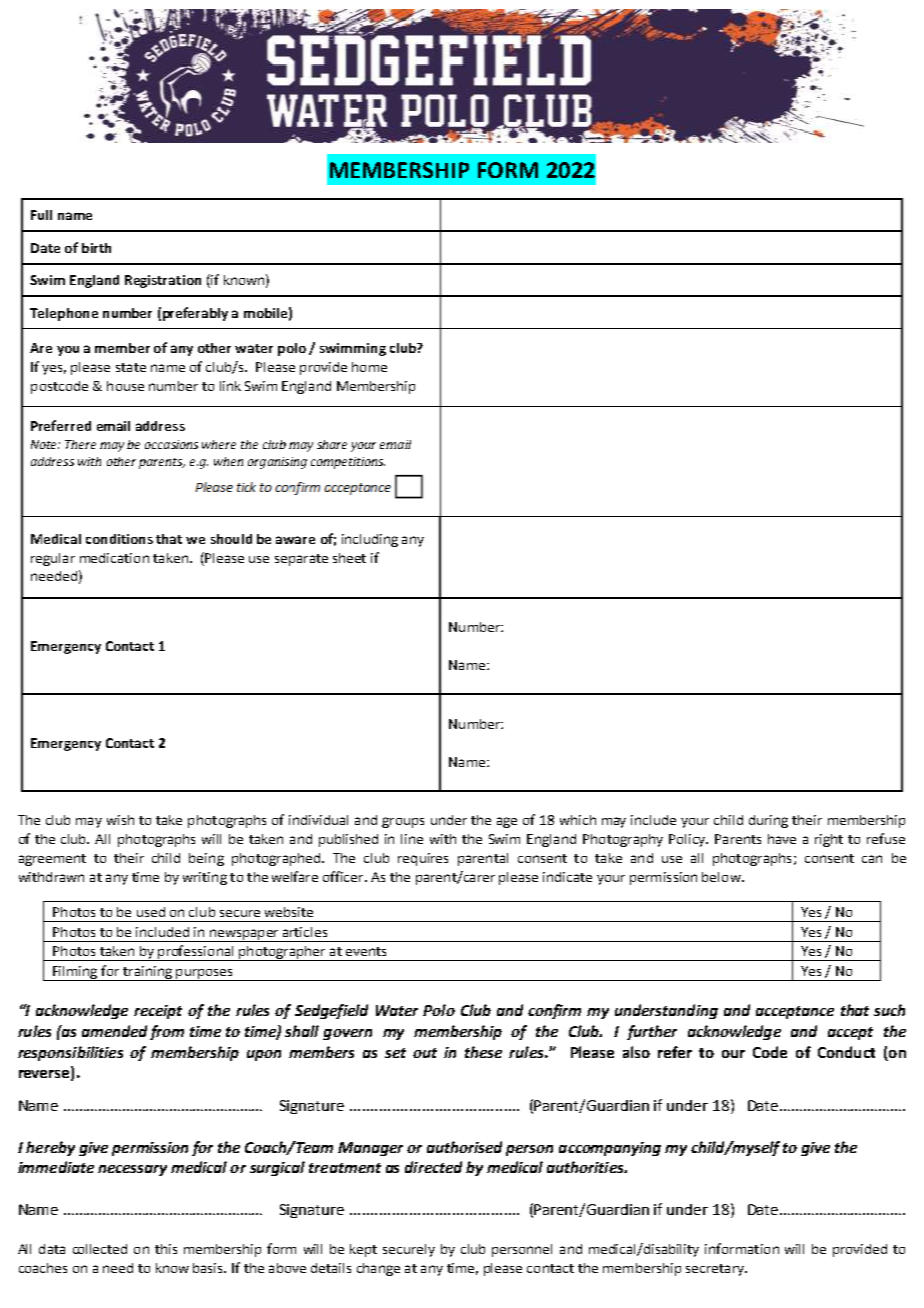 The width and height of the screenshot is (924, 1308). I want to click on training, so click(147, 973).
